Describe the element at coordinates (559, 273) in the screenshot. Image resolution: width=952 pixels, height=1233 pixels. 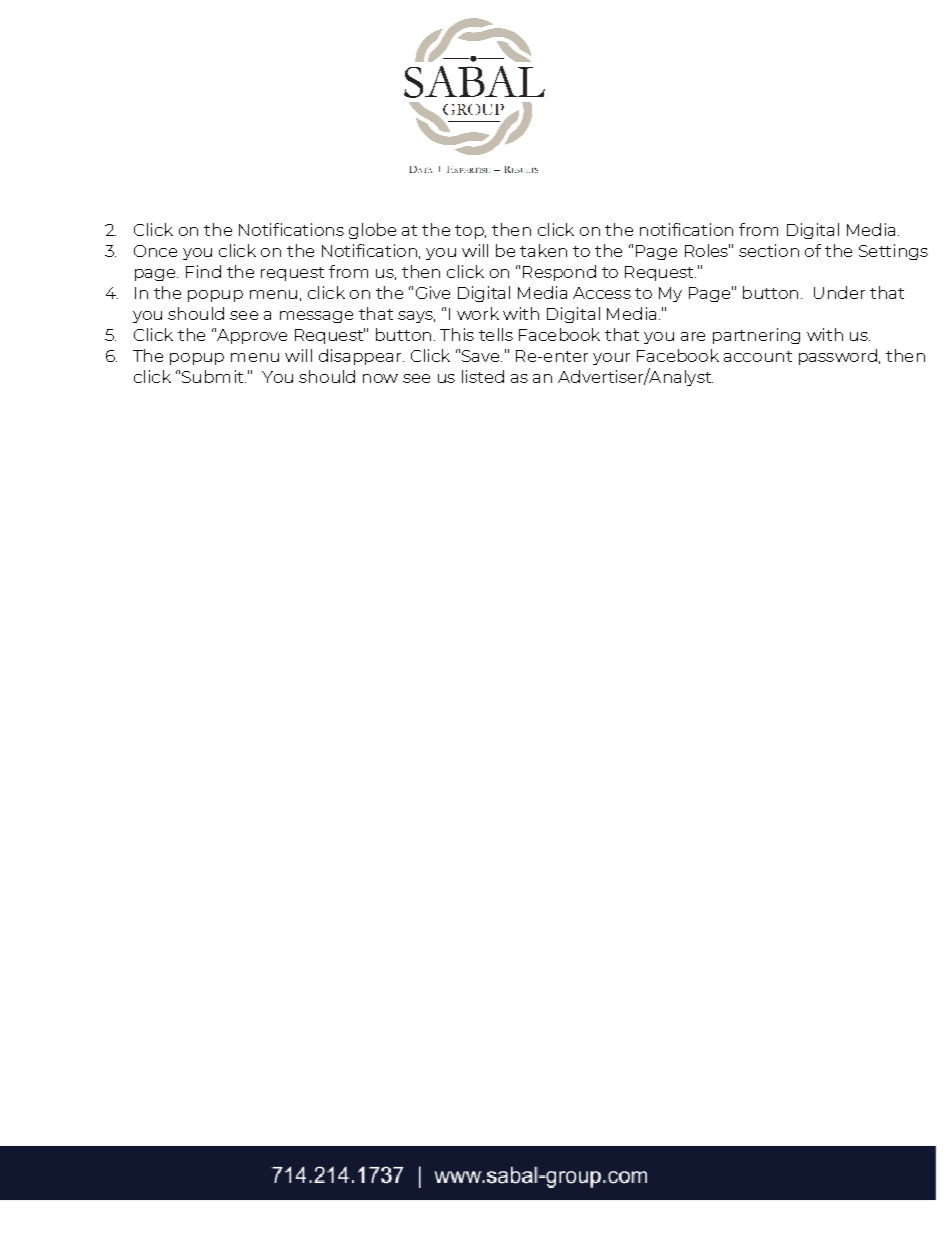
I see `Respond` at that location.
